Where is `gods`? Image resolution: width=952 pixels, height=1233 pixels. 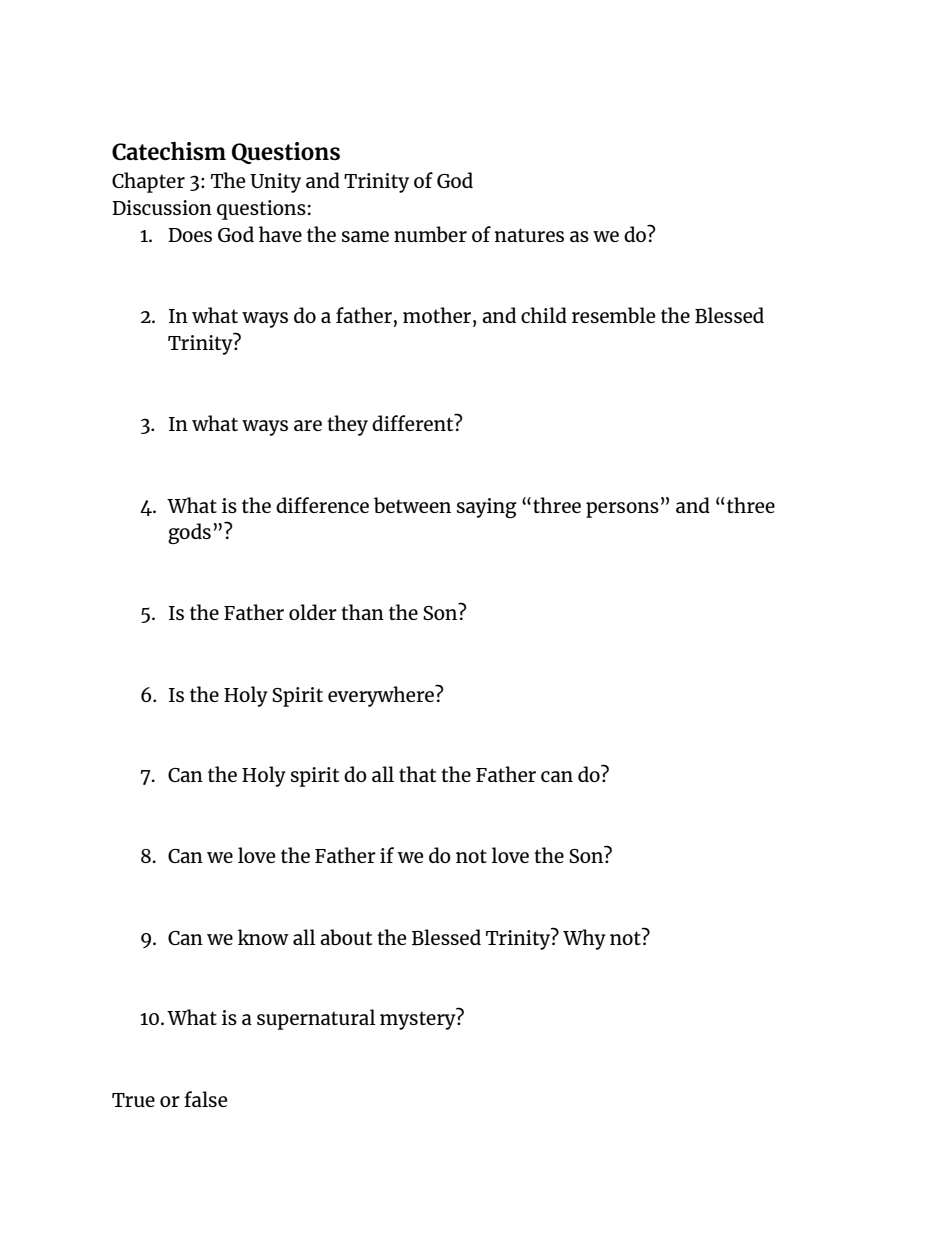 gods is located at coordinates (189, 533).
